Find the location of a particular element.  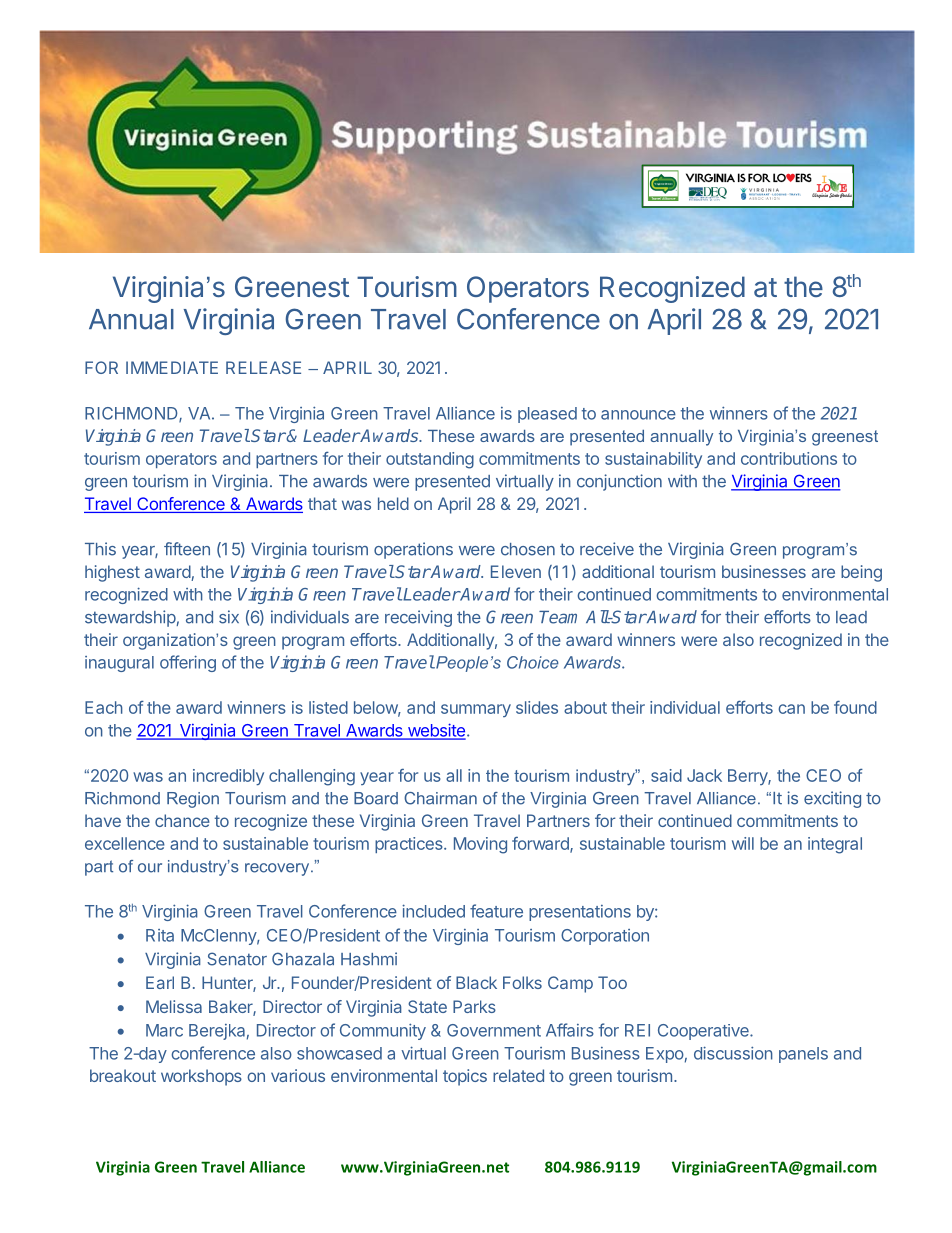

workshops is located at coordinates (201, 1077).
